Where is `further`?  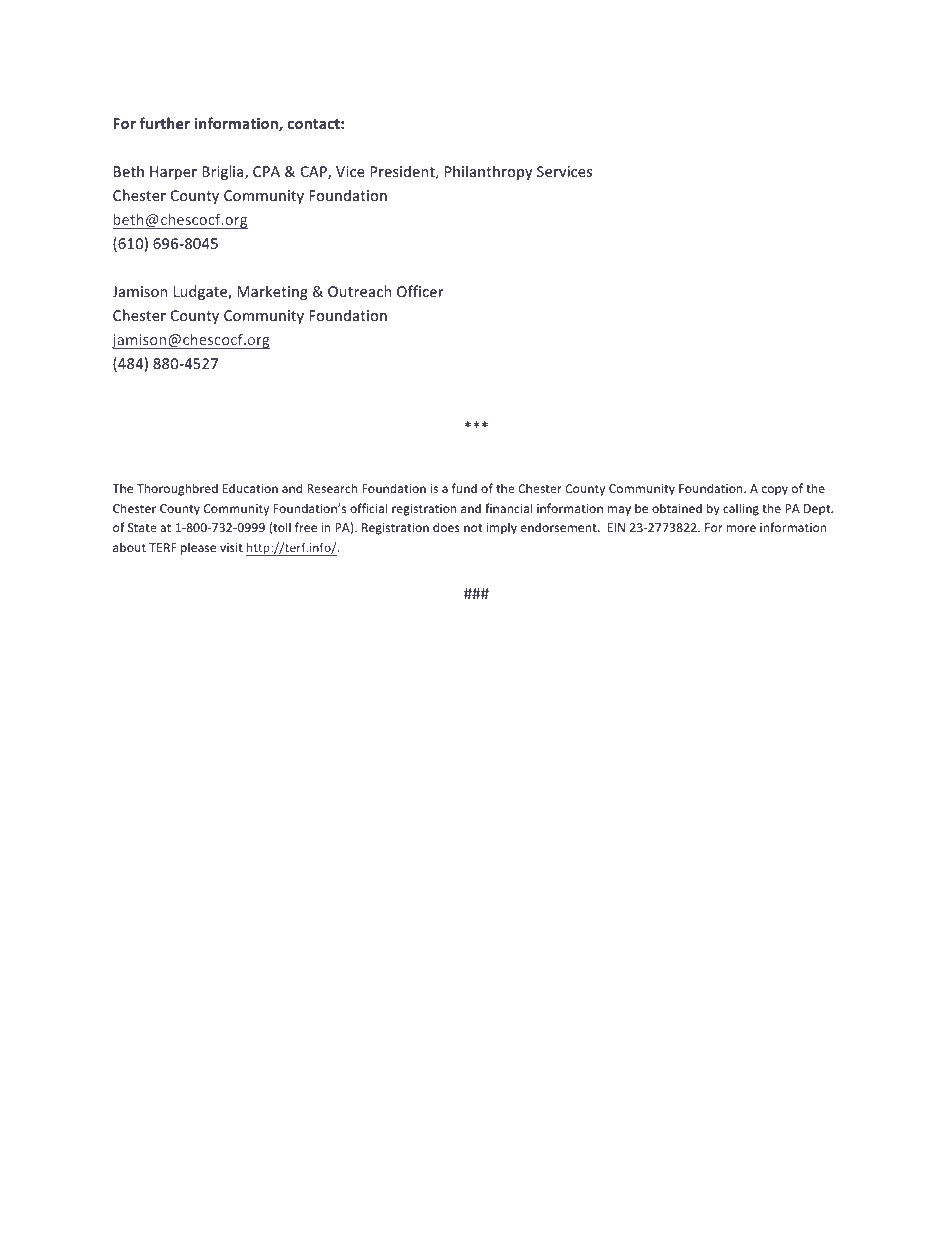
further is located at coordinates (164, 123).
